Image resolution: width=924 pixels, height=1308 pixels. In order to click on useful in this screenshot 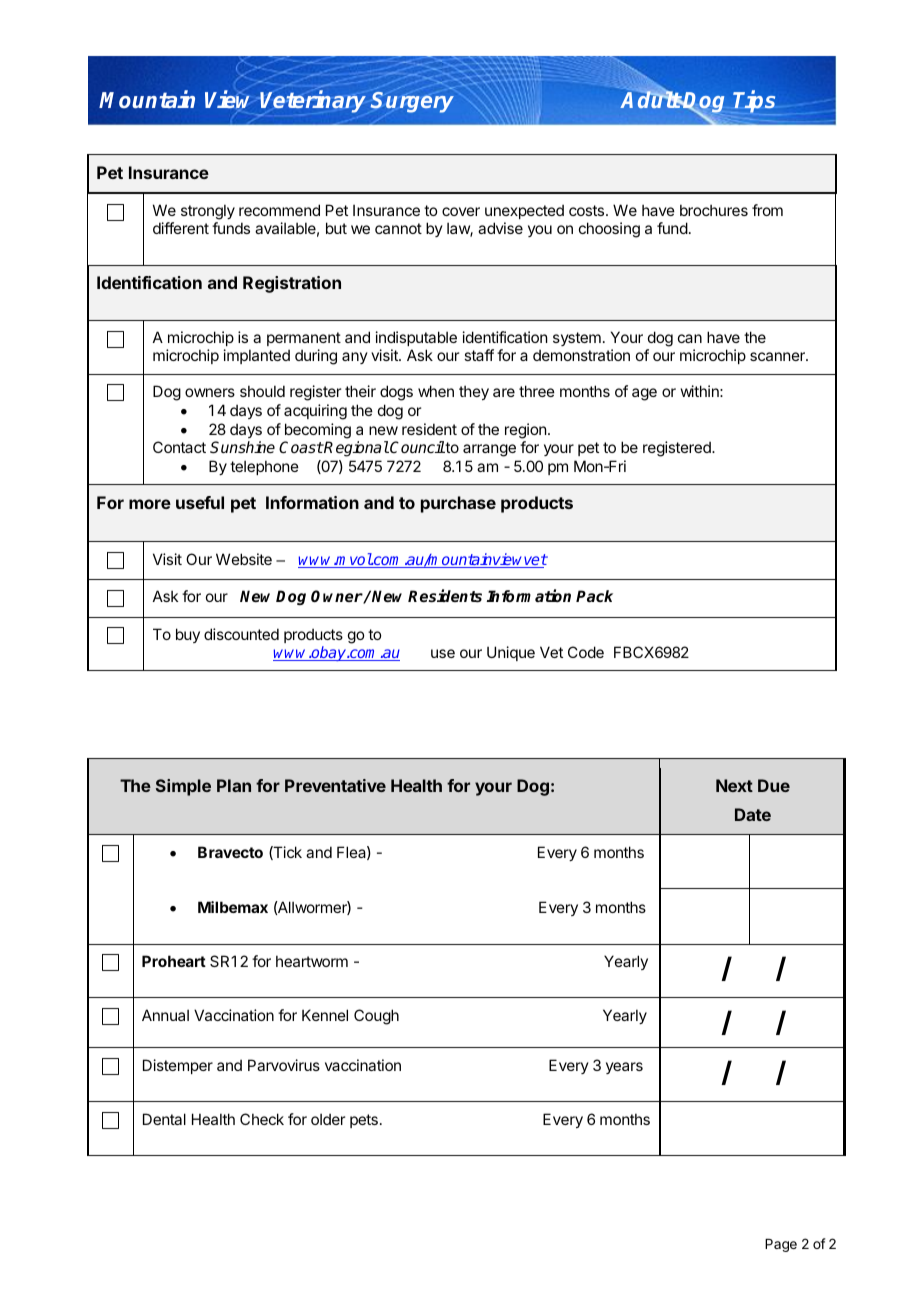, I will do `click(200, 502)`.
